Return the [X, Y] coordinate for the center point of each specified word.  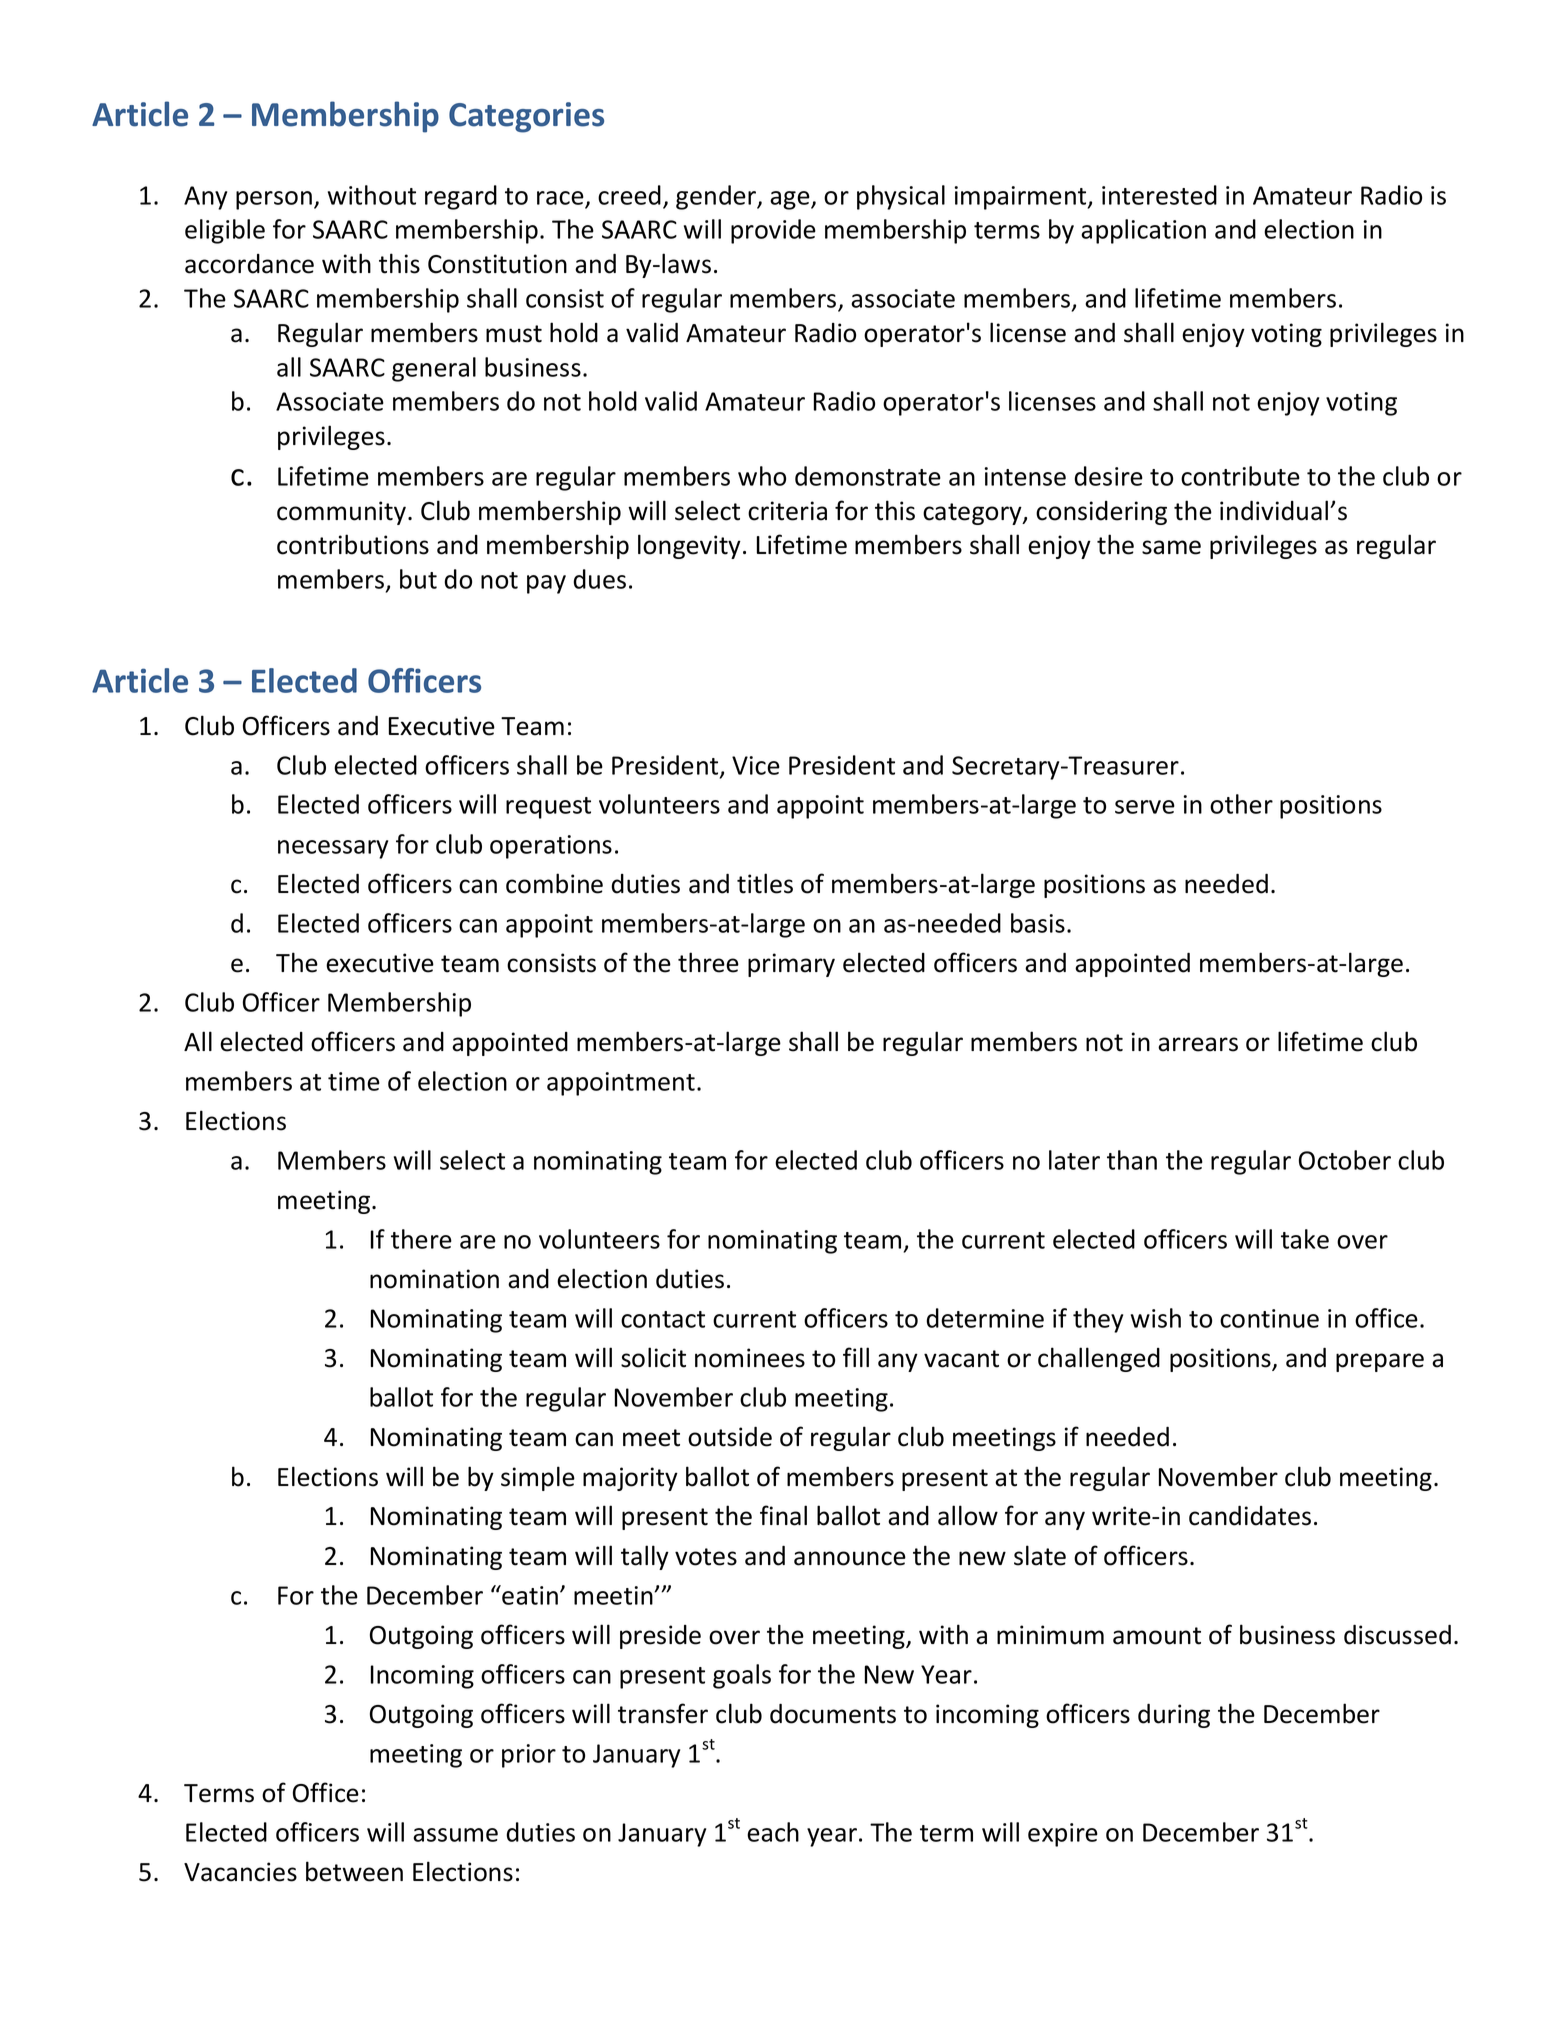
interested [1159, 195]
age [791, 200]
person [274, 200]
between [354, 1871]
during [1174, 1716]
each [773, 1832]
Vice [756, 765]
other [1241, 804]
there [421, 1239]
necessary [333, 849]
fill [856, 1357]
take [1305, 1239]
